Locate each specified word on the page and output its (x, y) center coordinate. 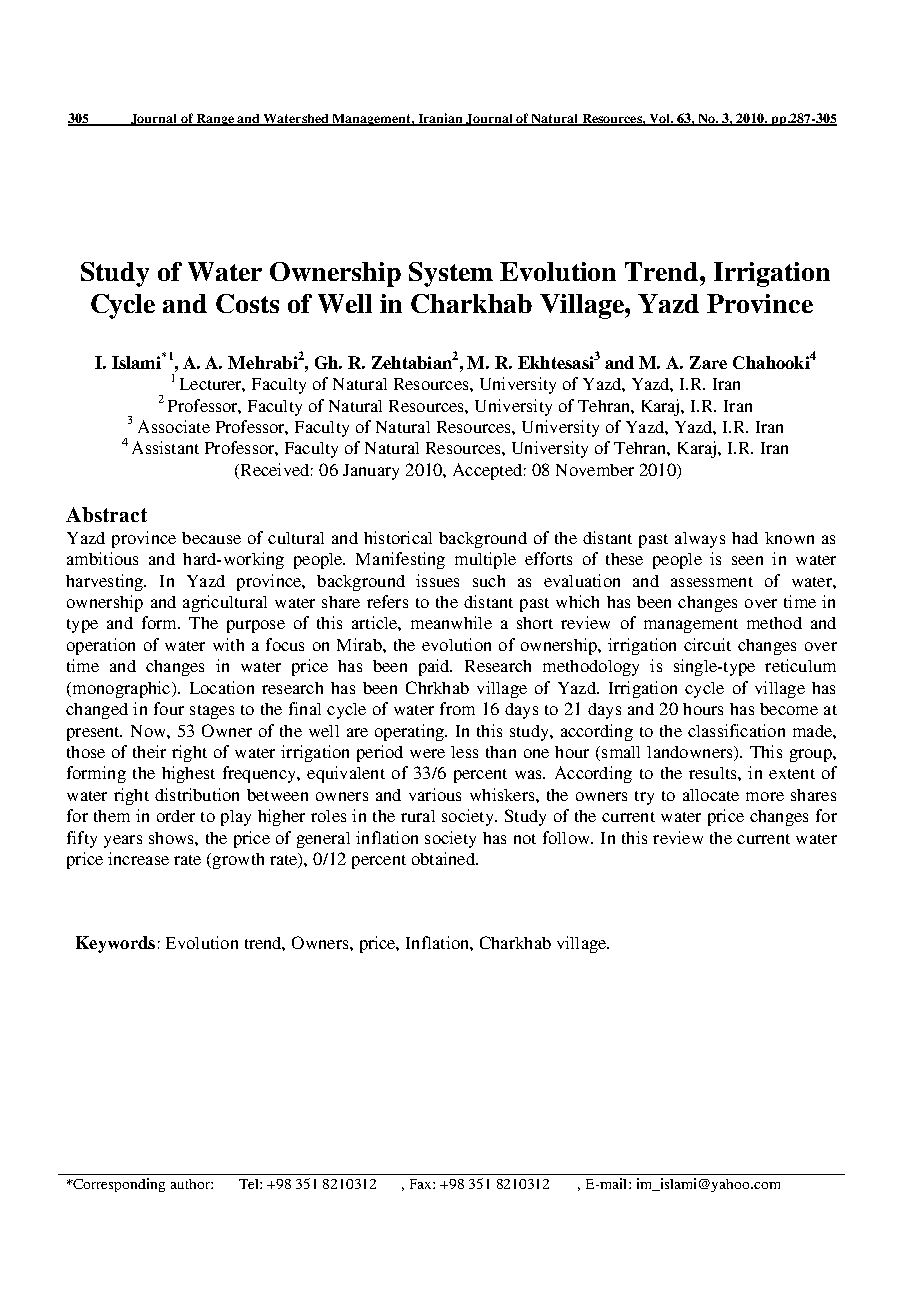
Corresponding (118, 1185)
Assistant (165, 447)
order (176, 816)
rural (418, 816)
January (371, 472)
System (451, 274)
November (595, 470)
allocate (711, 795)
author (191, 1184)
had (745, 538)
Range (215, 120)
